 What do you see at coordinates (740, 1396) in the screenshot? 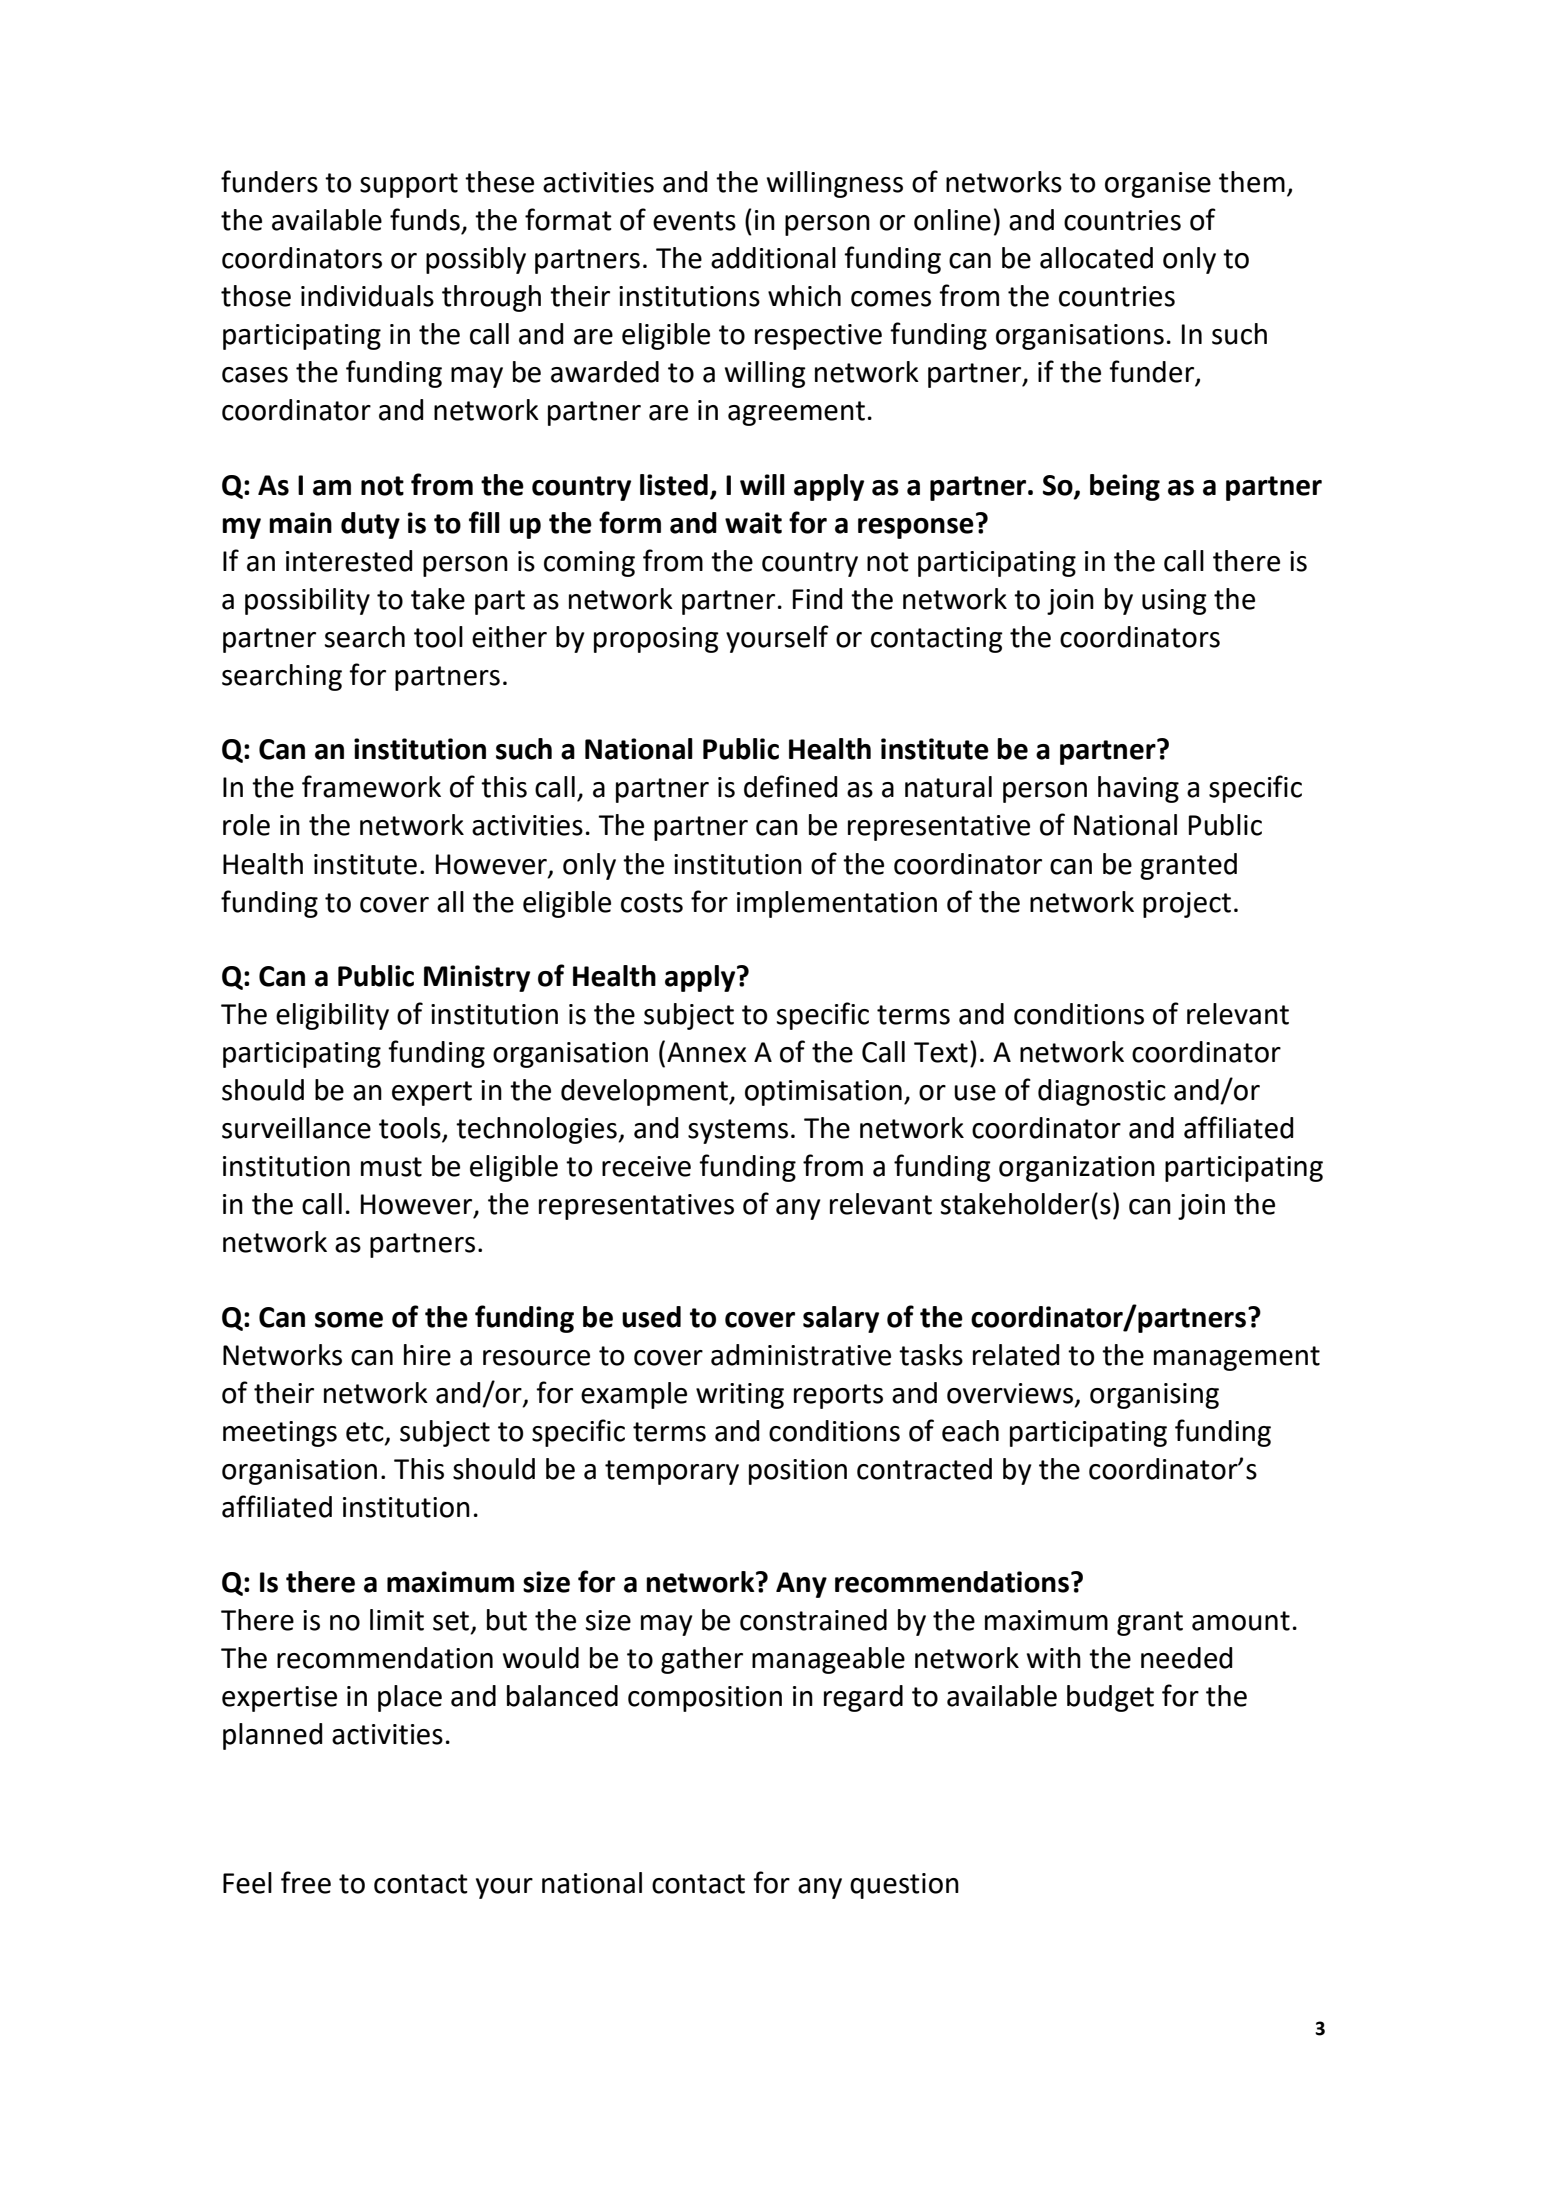
I see `writing` at bounding box center [740, 1396].
